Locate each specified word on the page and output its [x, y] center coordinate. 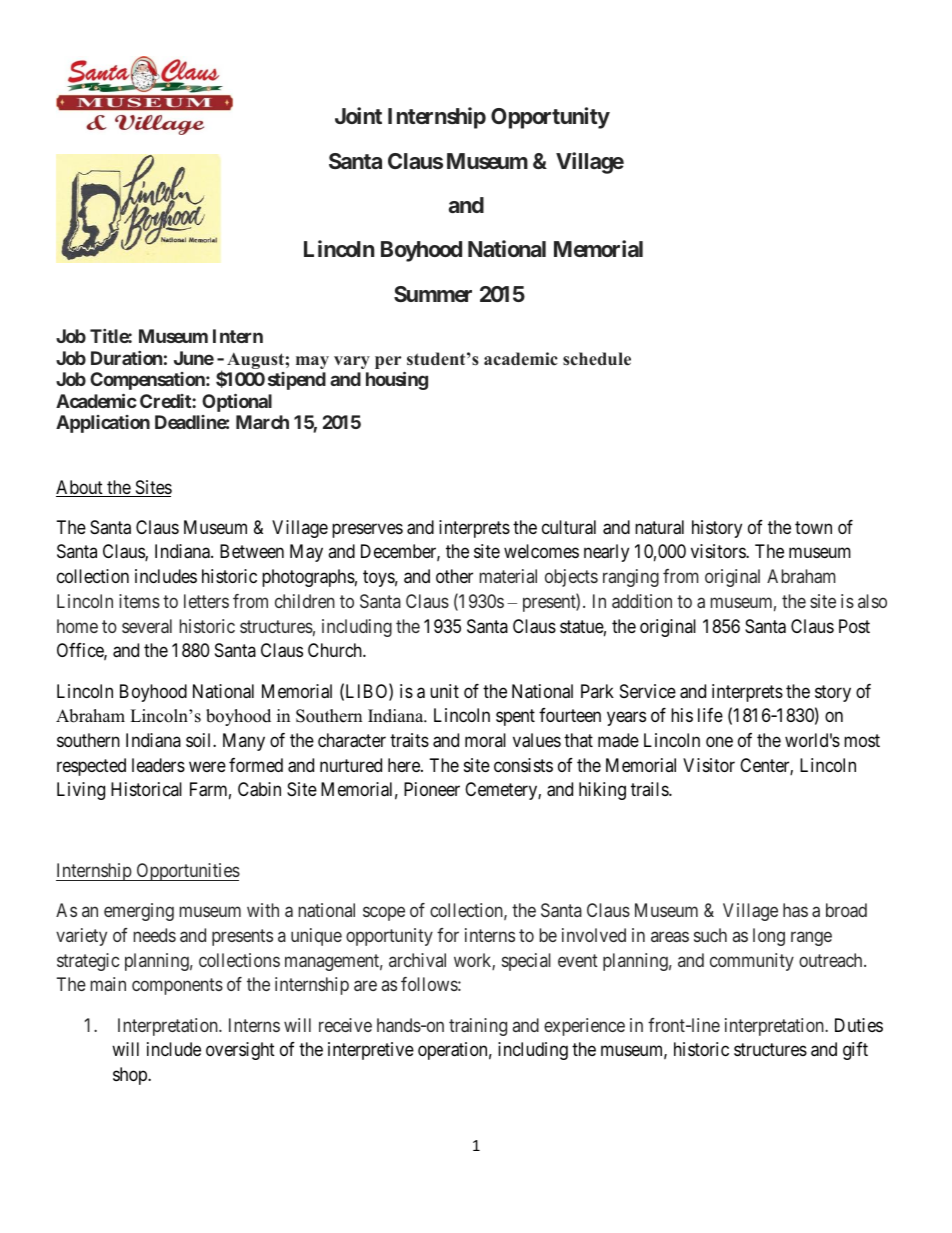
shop [131, 1076]
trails [650, 789]
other [454, 576]
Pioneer [432, 789]
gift [855, 1051]
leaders [158, 765]
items [139, 601]
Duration [126, 358]
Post [854, 626]
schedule [597, 359]
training [478, 1027]
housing [397, 380]
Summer [433, 294]
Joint [358, 115]
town [813, 527]
